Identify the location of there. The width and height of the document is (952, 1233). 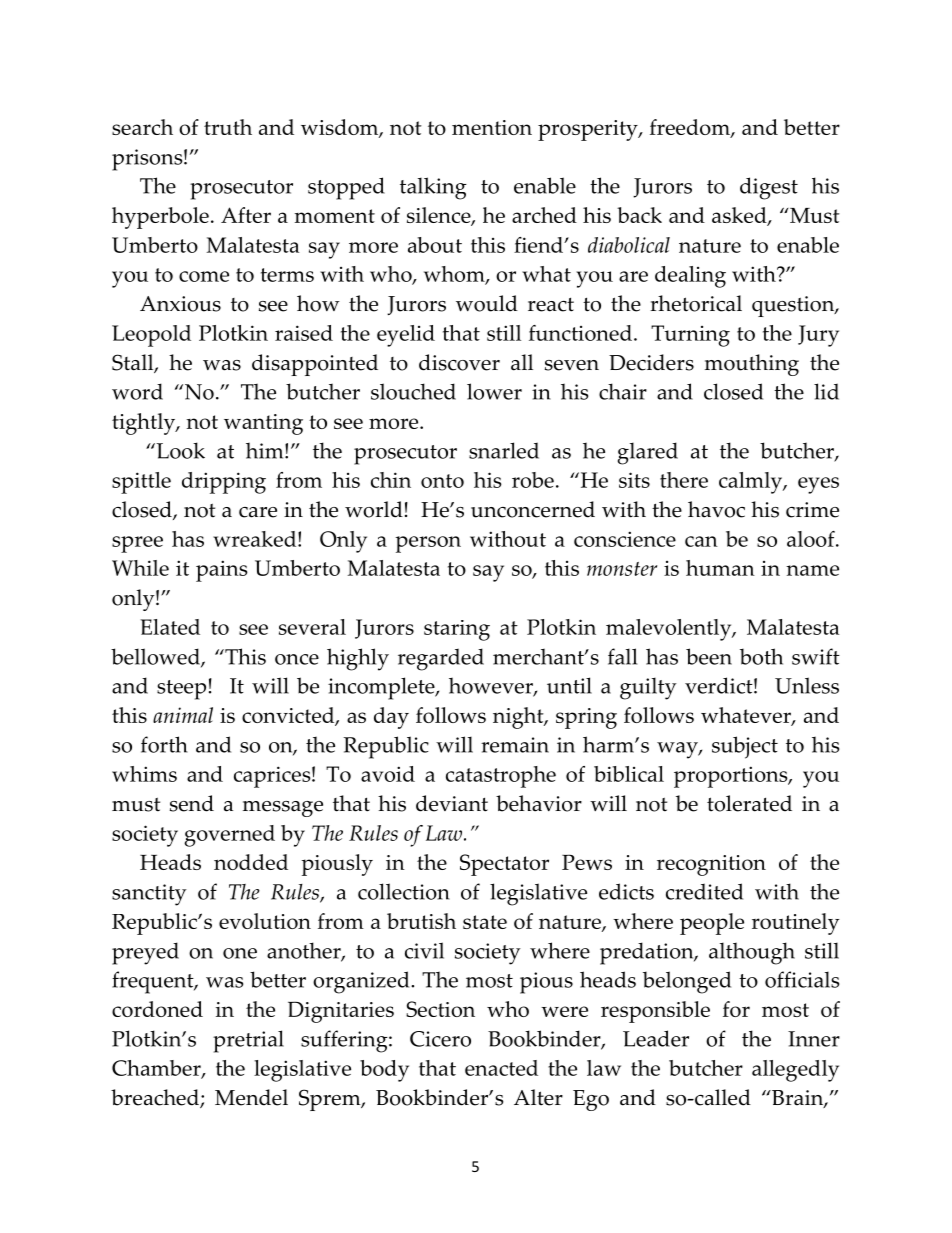
(684, 480).
